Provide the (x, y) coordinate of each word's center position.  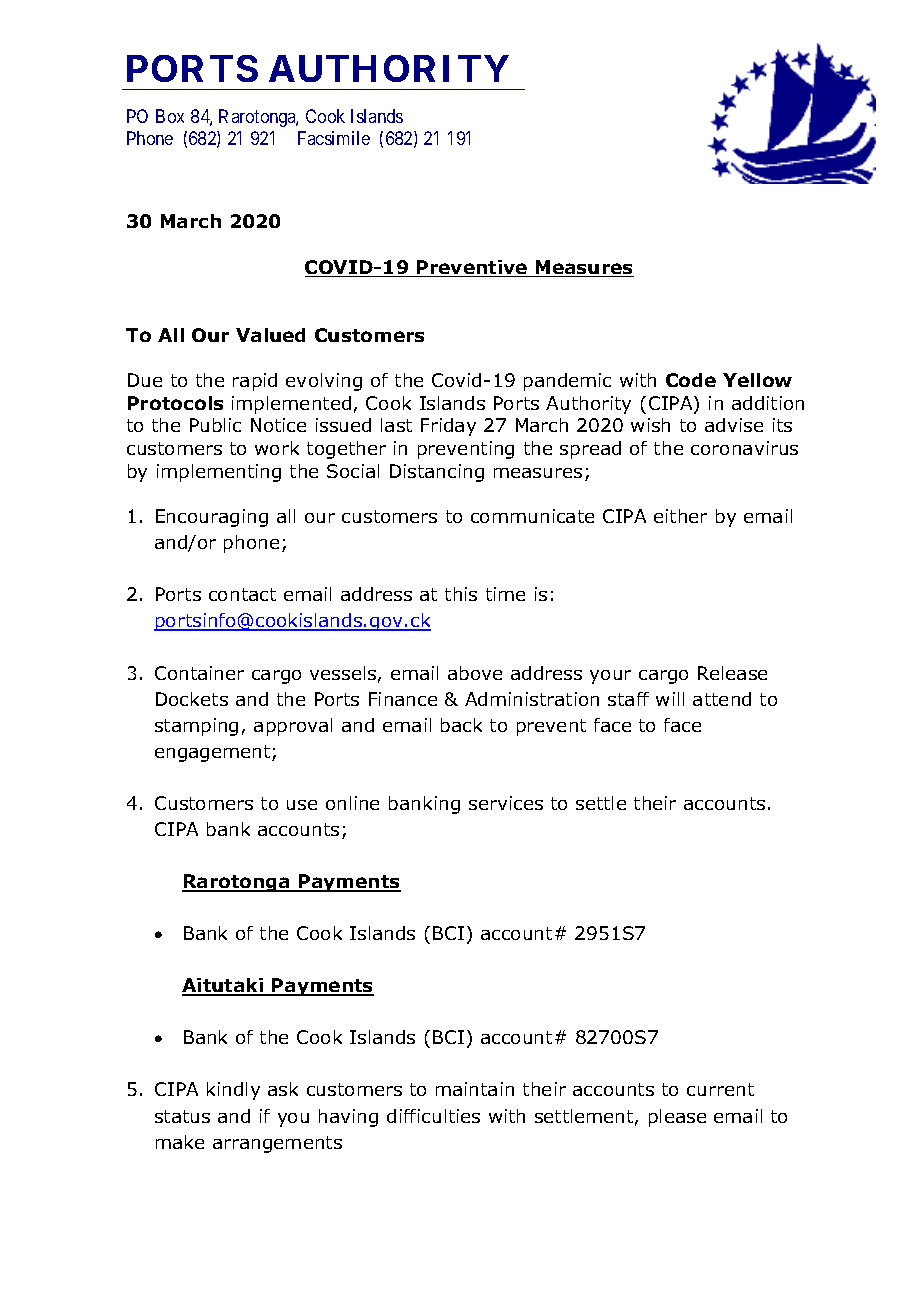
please (677, 1118)
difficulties (433, 1116)
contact (242, 594)
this (461, 594)
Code (691, 380)
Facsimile (334, 138)
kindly (233, 1091)
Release (732, 673)
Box (170, 116)
